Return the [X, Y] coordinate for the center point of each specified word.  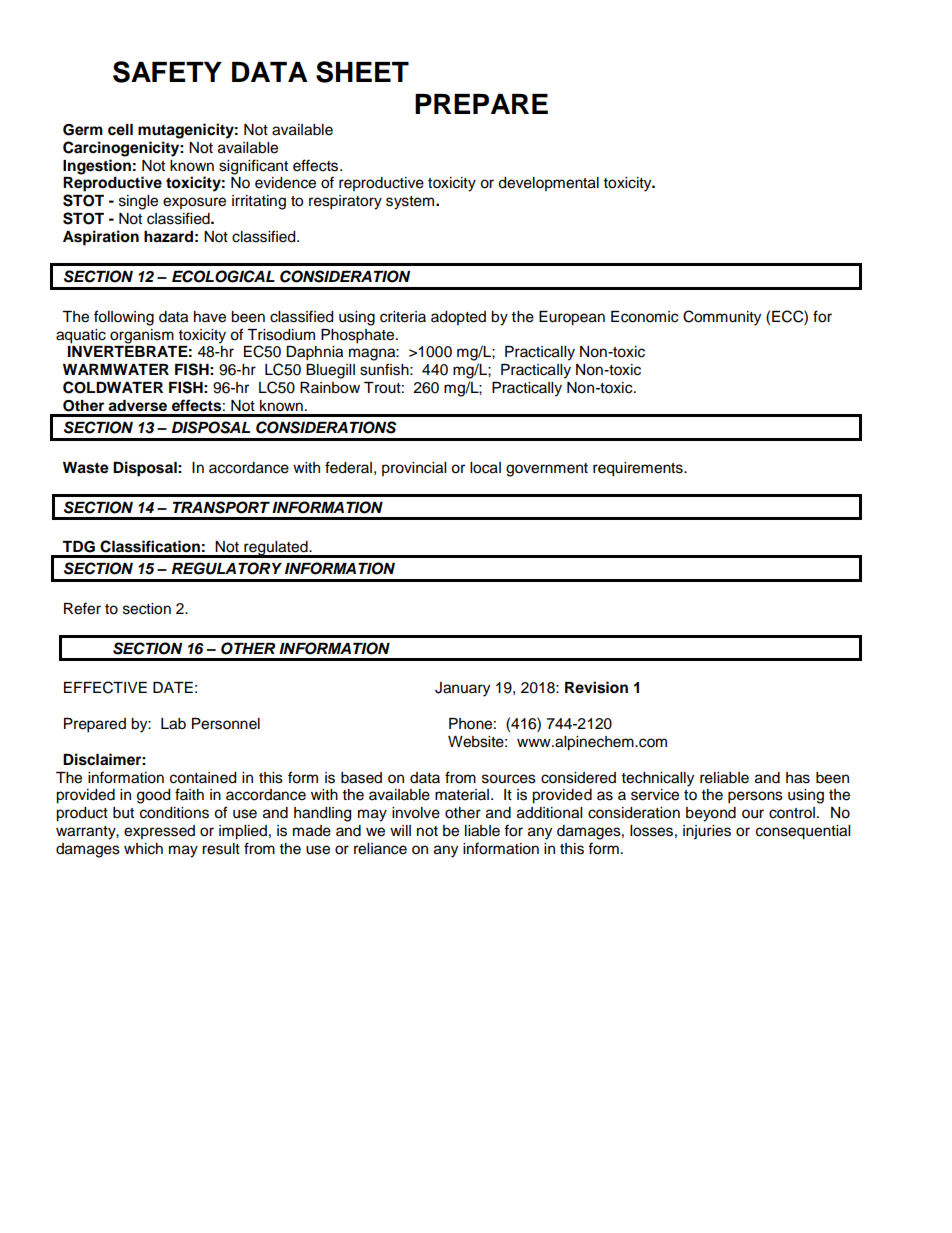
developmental [548, 184]
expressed [159, 832]
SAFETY [167, 72]
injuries [707, 832]
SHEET [362, 72]
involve [416, 813]
